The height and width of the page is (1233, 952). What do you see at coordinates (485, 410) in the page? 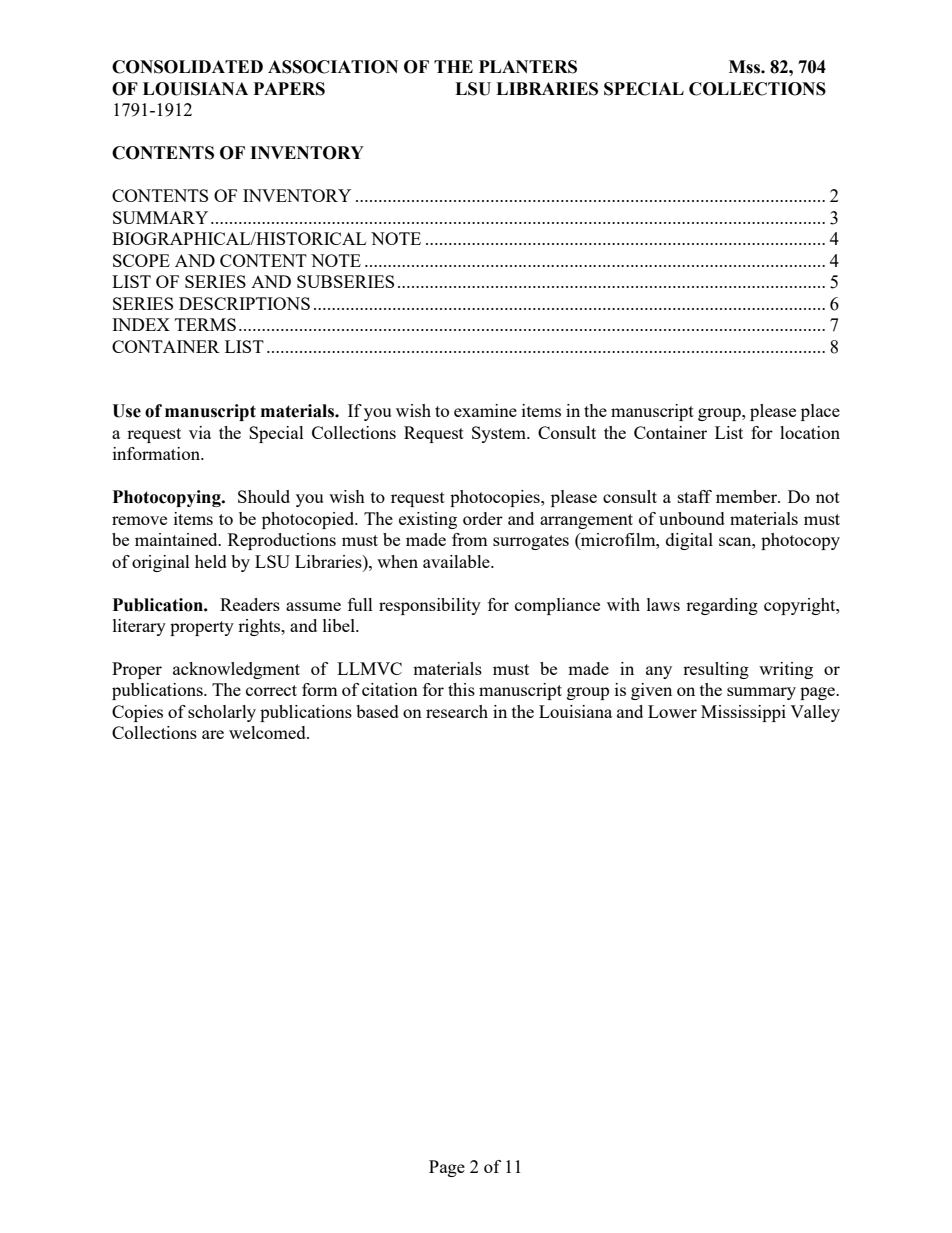
I see `examine` at bounding box center [485, 410].
